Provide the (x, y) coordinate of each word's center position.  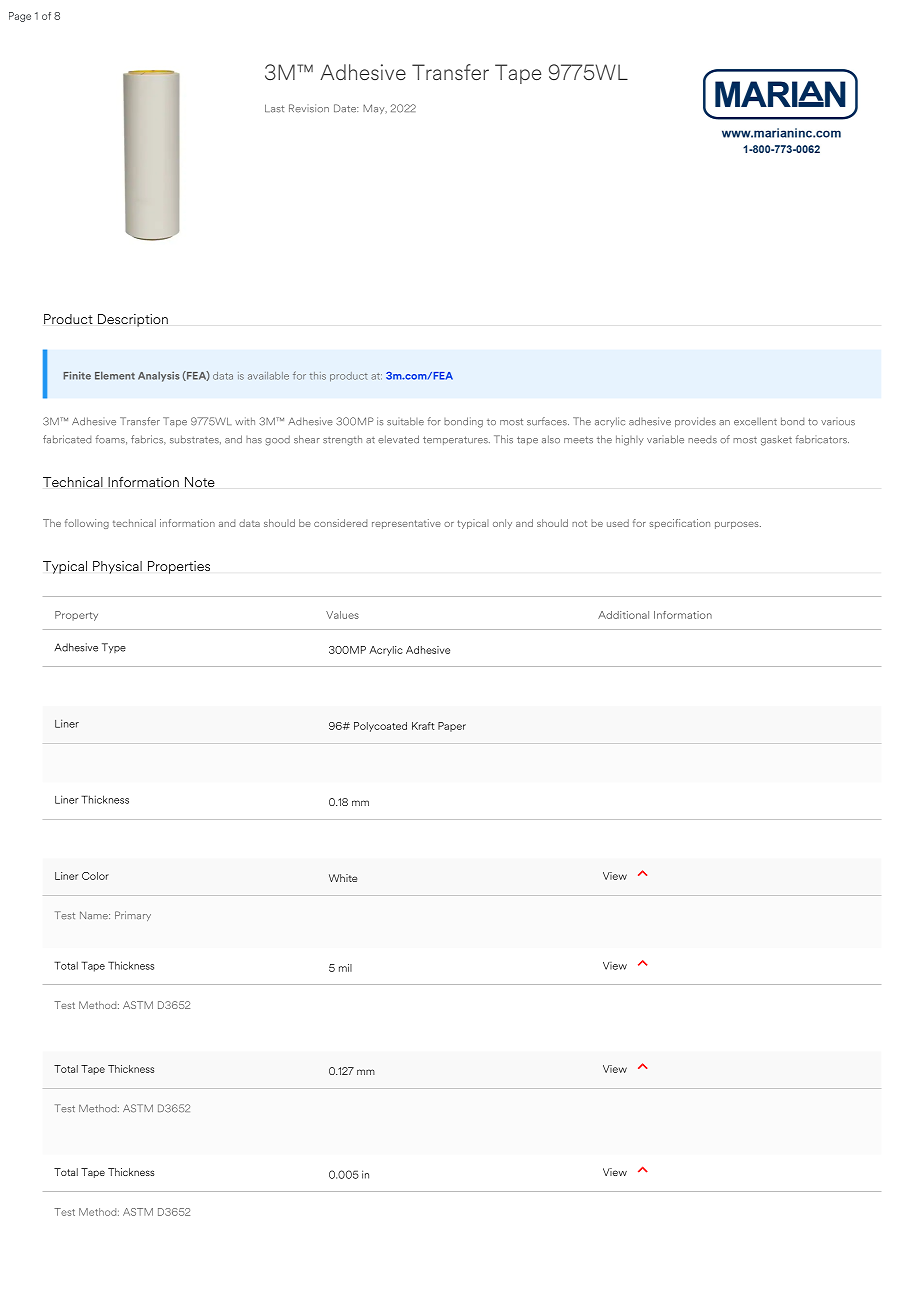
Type (114, 648)
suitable (405, 421)
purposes (738, 525)
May (375, 109)
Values (342, 615)
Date (346, 108)
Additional (623, 615)
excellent (755, 421)
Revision (309, 108)
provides (695, 422)
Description (133, 320)
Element (115, 375)
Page (20, 17)
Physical (117, 567)
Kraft (423, 726)
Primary (133, 916)
